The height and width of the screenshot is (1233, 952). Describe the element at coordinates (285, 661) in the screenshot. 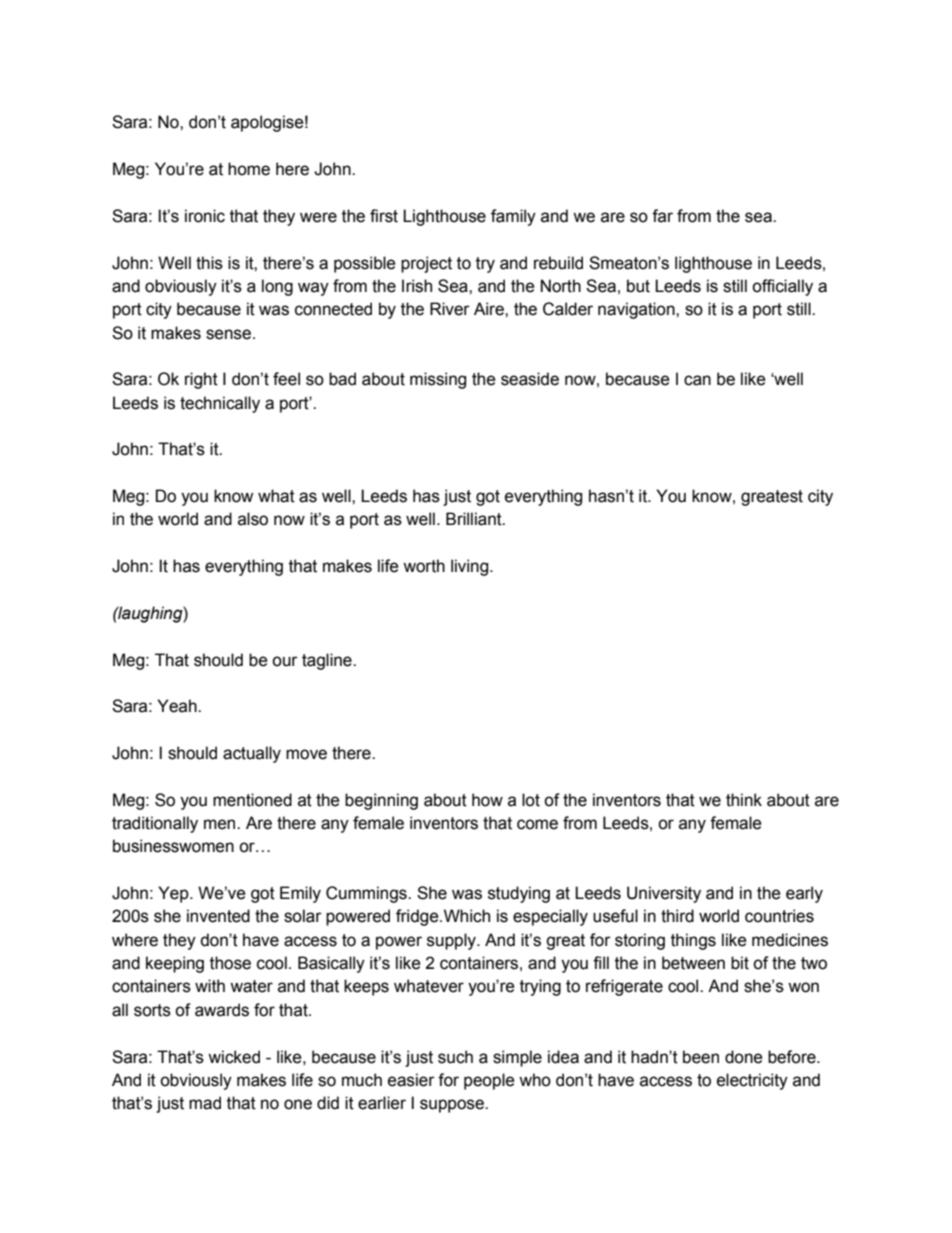

I see `our` at that location.
